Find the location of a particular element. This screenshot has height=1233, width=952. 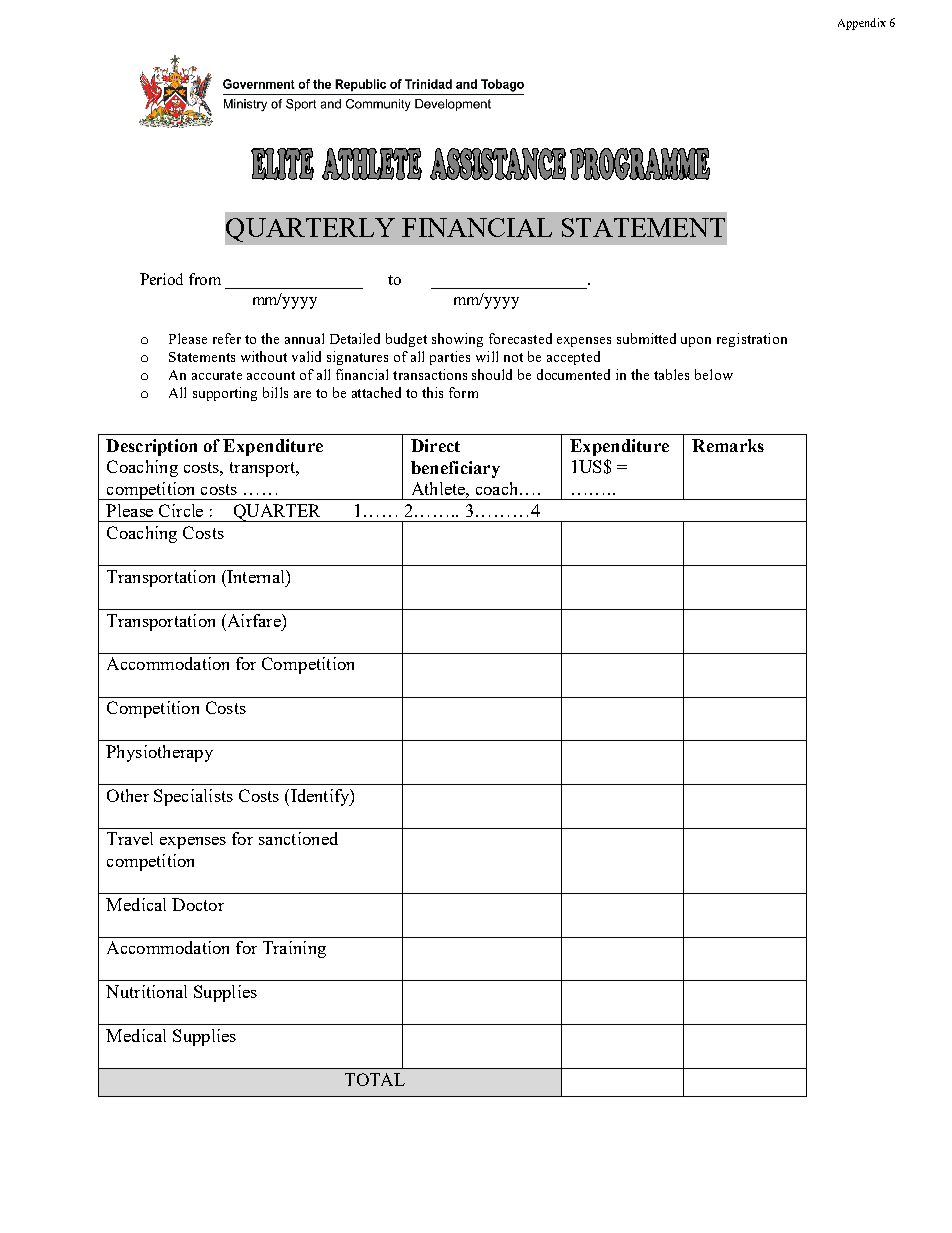

supporting is located at coordinates (225, 394).
